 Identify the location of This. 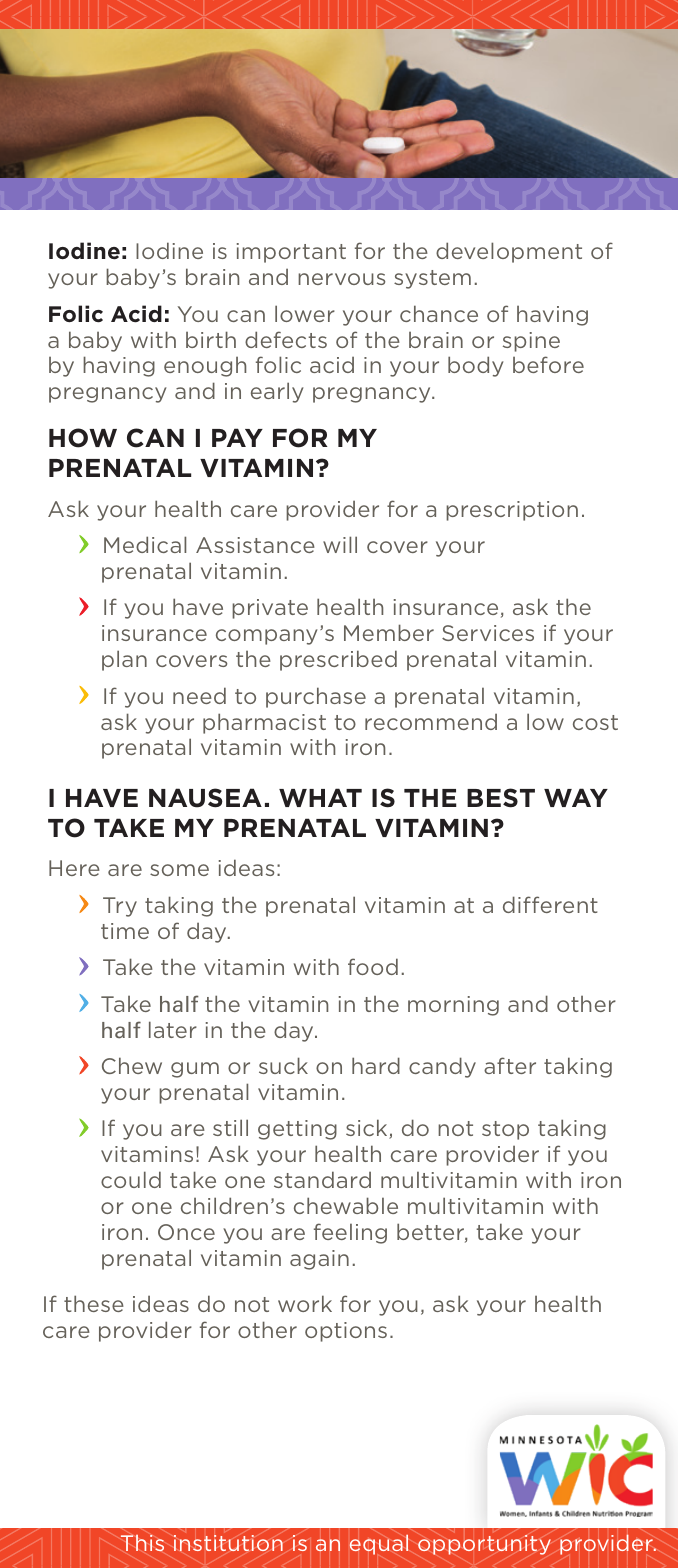
(142, 1543).
